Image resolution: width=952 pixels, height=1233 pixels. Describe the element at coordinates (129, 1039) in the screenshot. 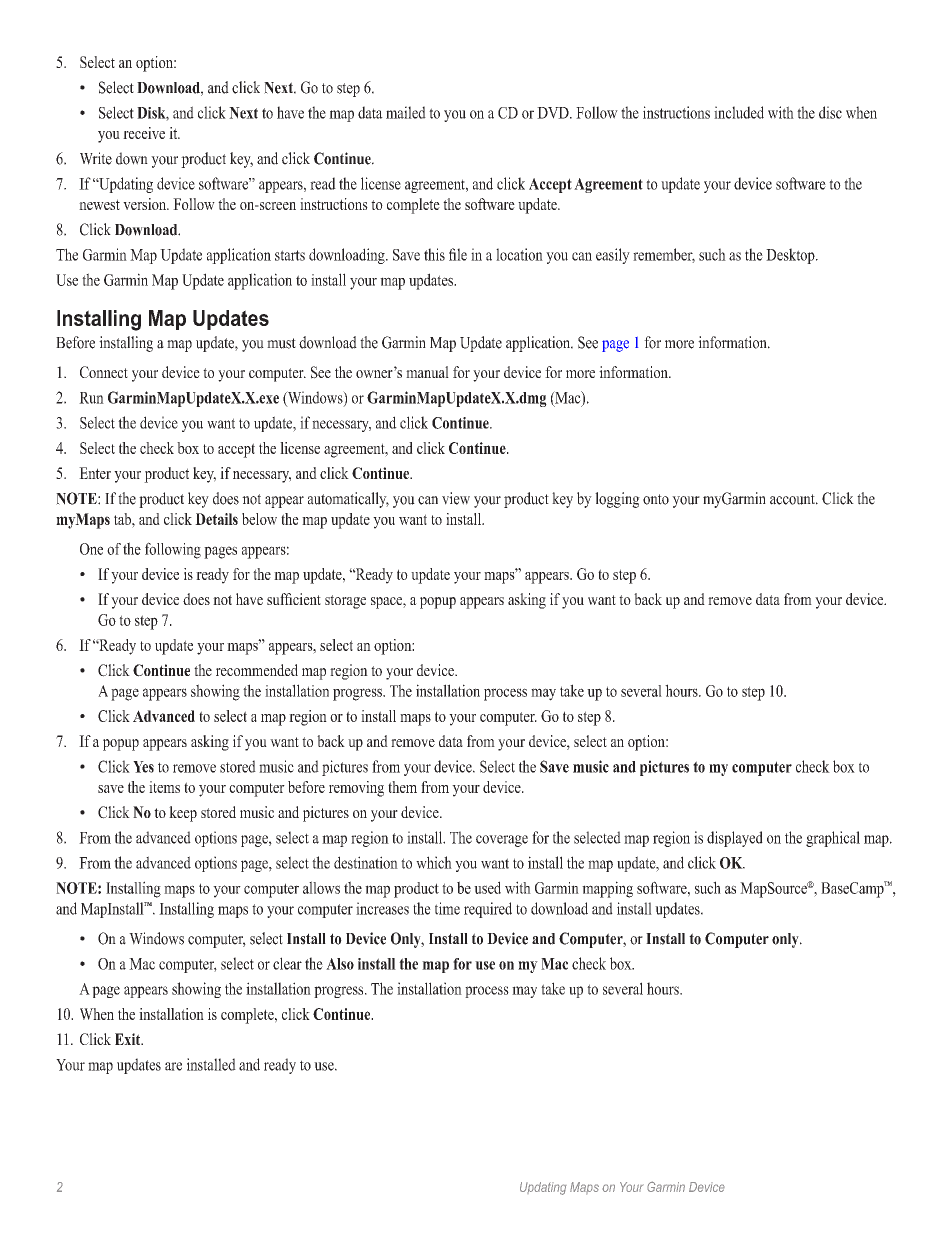

I see `Exit` at that location.
